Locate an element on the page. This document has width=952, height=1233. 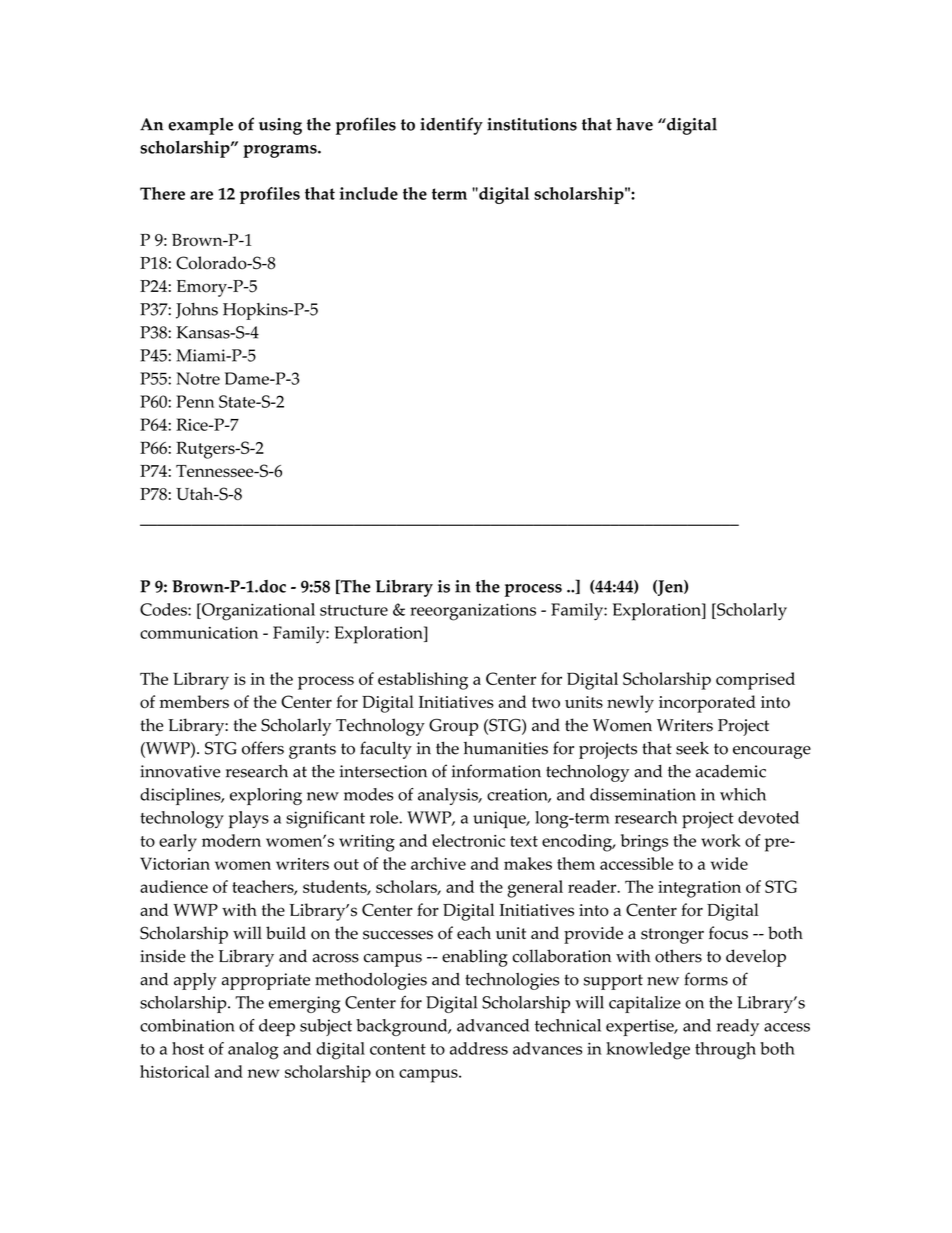
Group is located at coordinates (453, 727).
